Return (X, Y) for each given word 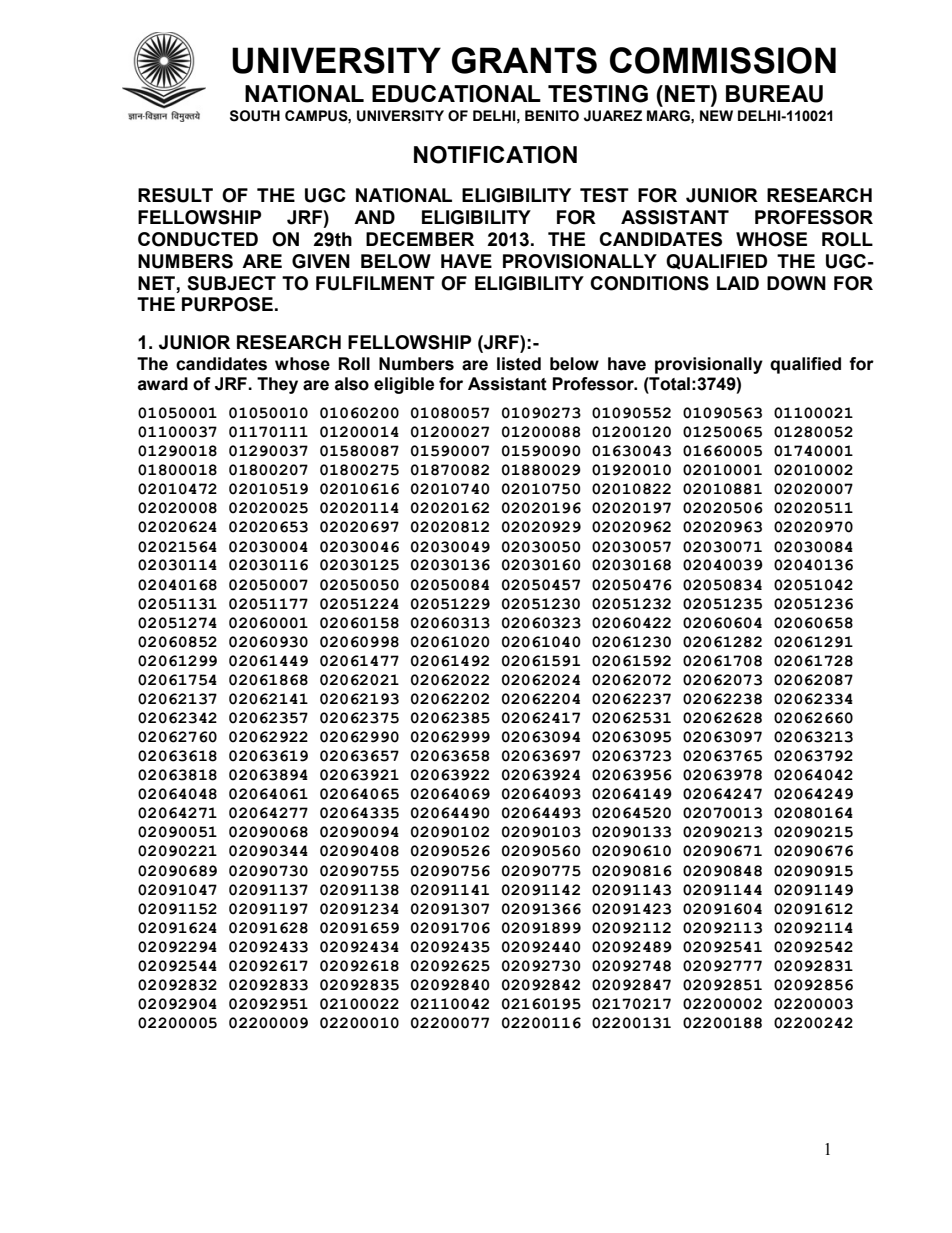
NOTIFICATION (495, 155)
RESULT (175, 195)
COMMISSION (723, 60)
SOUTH (255, 116)
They (277, 385)
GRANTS (524, 60)
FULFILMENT (375, 283)
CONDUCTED (198, 239)
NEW (716, 115)
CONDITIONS (649, 283)
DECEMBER (420, 239)
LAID (738, 283)
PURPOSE (227, 304)
